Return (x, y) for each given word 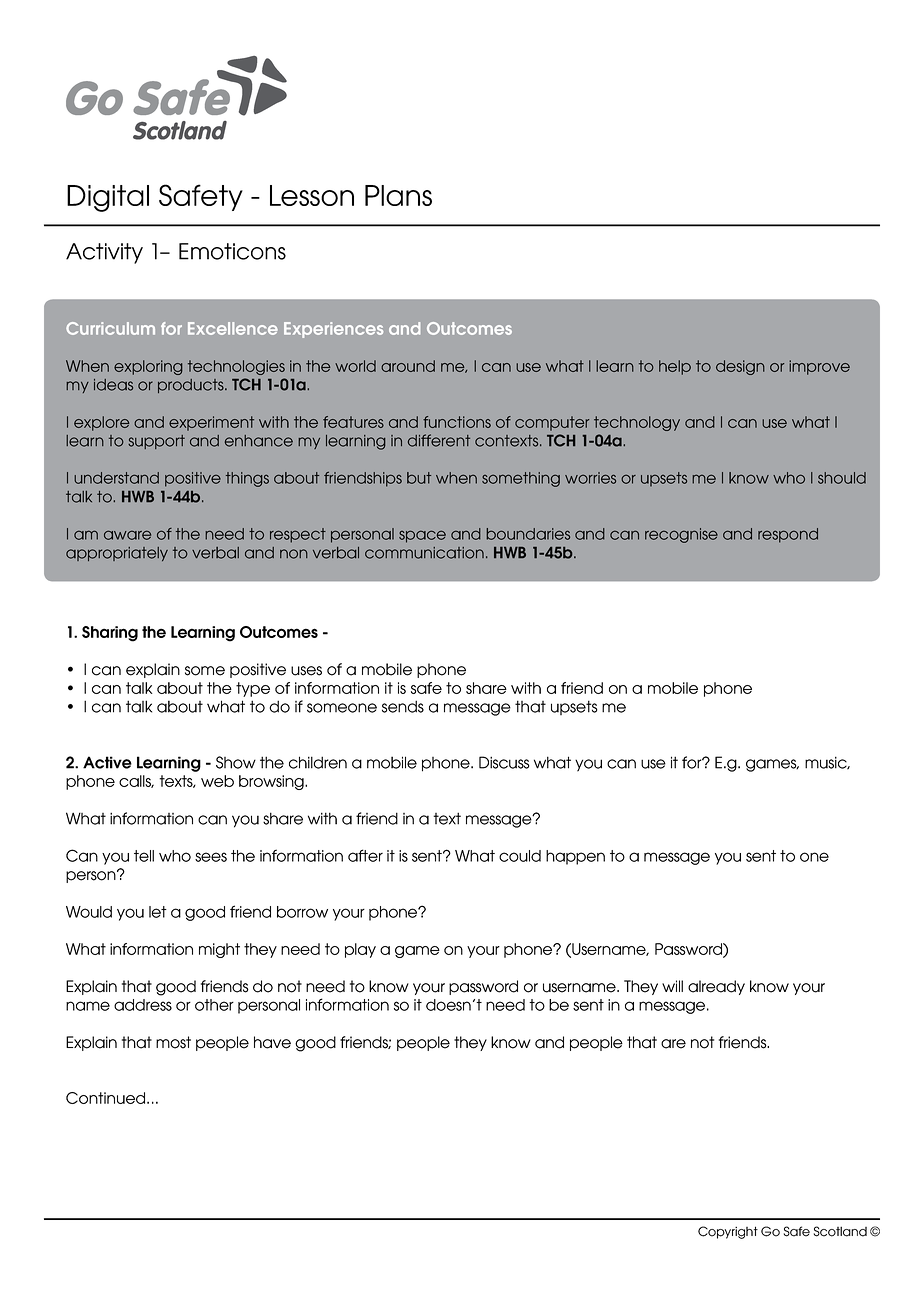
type (253, 689)
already (716, 987)
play (360, 950)
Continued (107, 1098)
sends (403, 706)
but (419, 478)
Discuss (504, 762)
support (156, 442)
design (740, 367)
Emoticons (232, 251)
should (842, 478)
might (219, 950)
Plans (398, 195)
